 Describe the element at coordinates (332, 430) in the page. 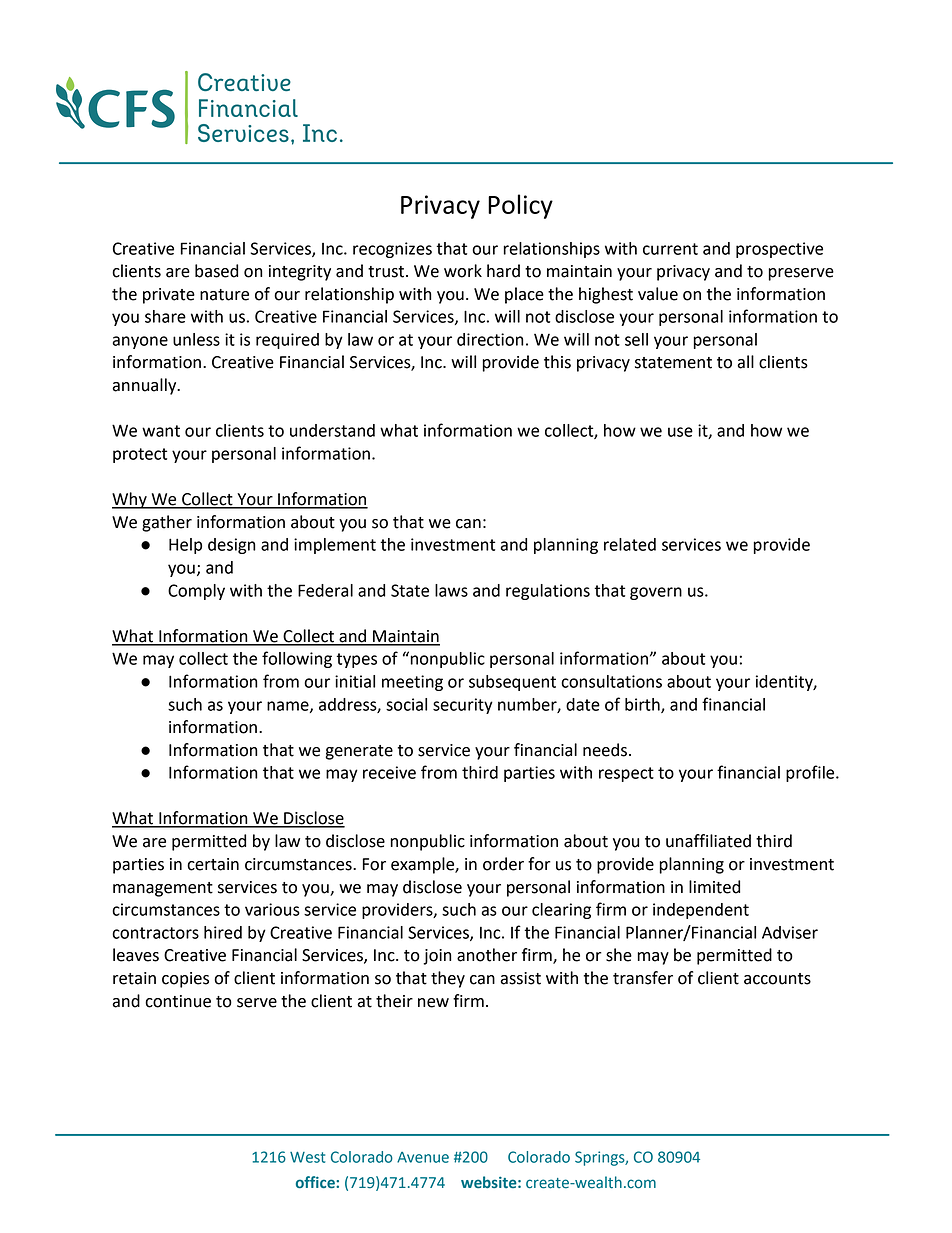

I see `understand` at that location.
